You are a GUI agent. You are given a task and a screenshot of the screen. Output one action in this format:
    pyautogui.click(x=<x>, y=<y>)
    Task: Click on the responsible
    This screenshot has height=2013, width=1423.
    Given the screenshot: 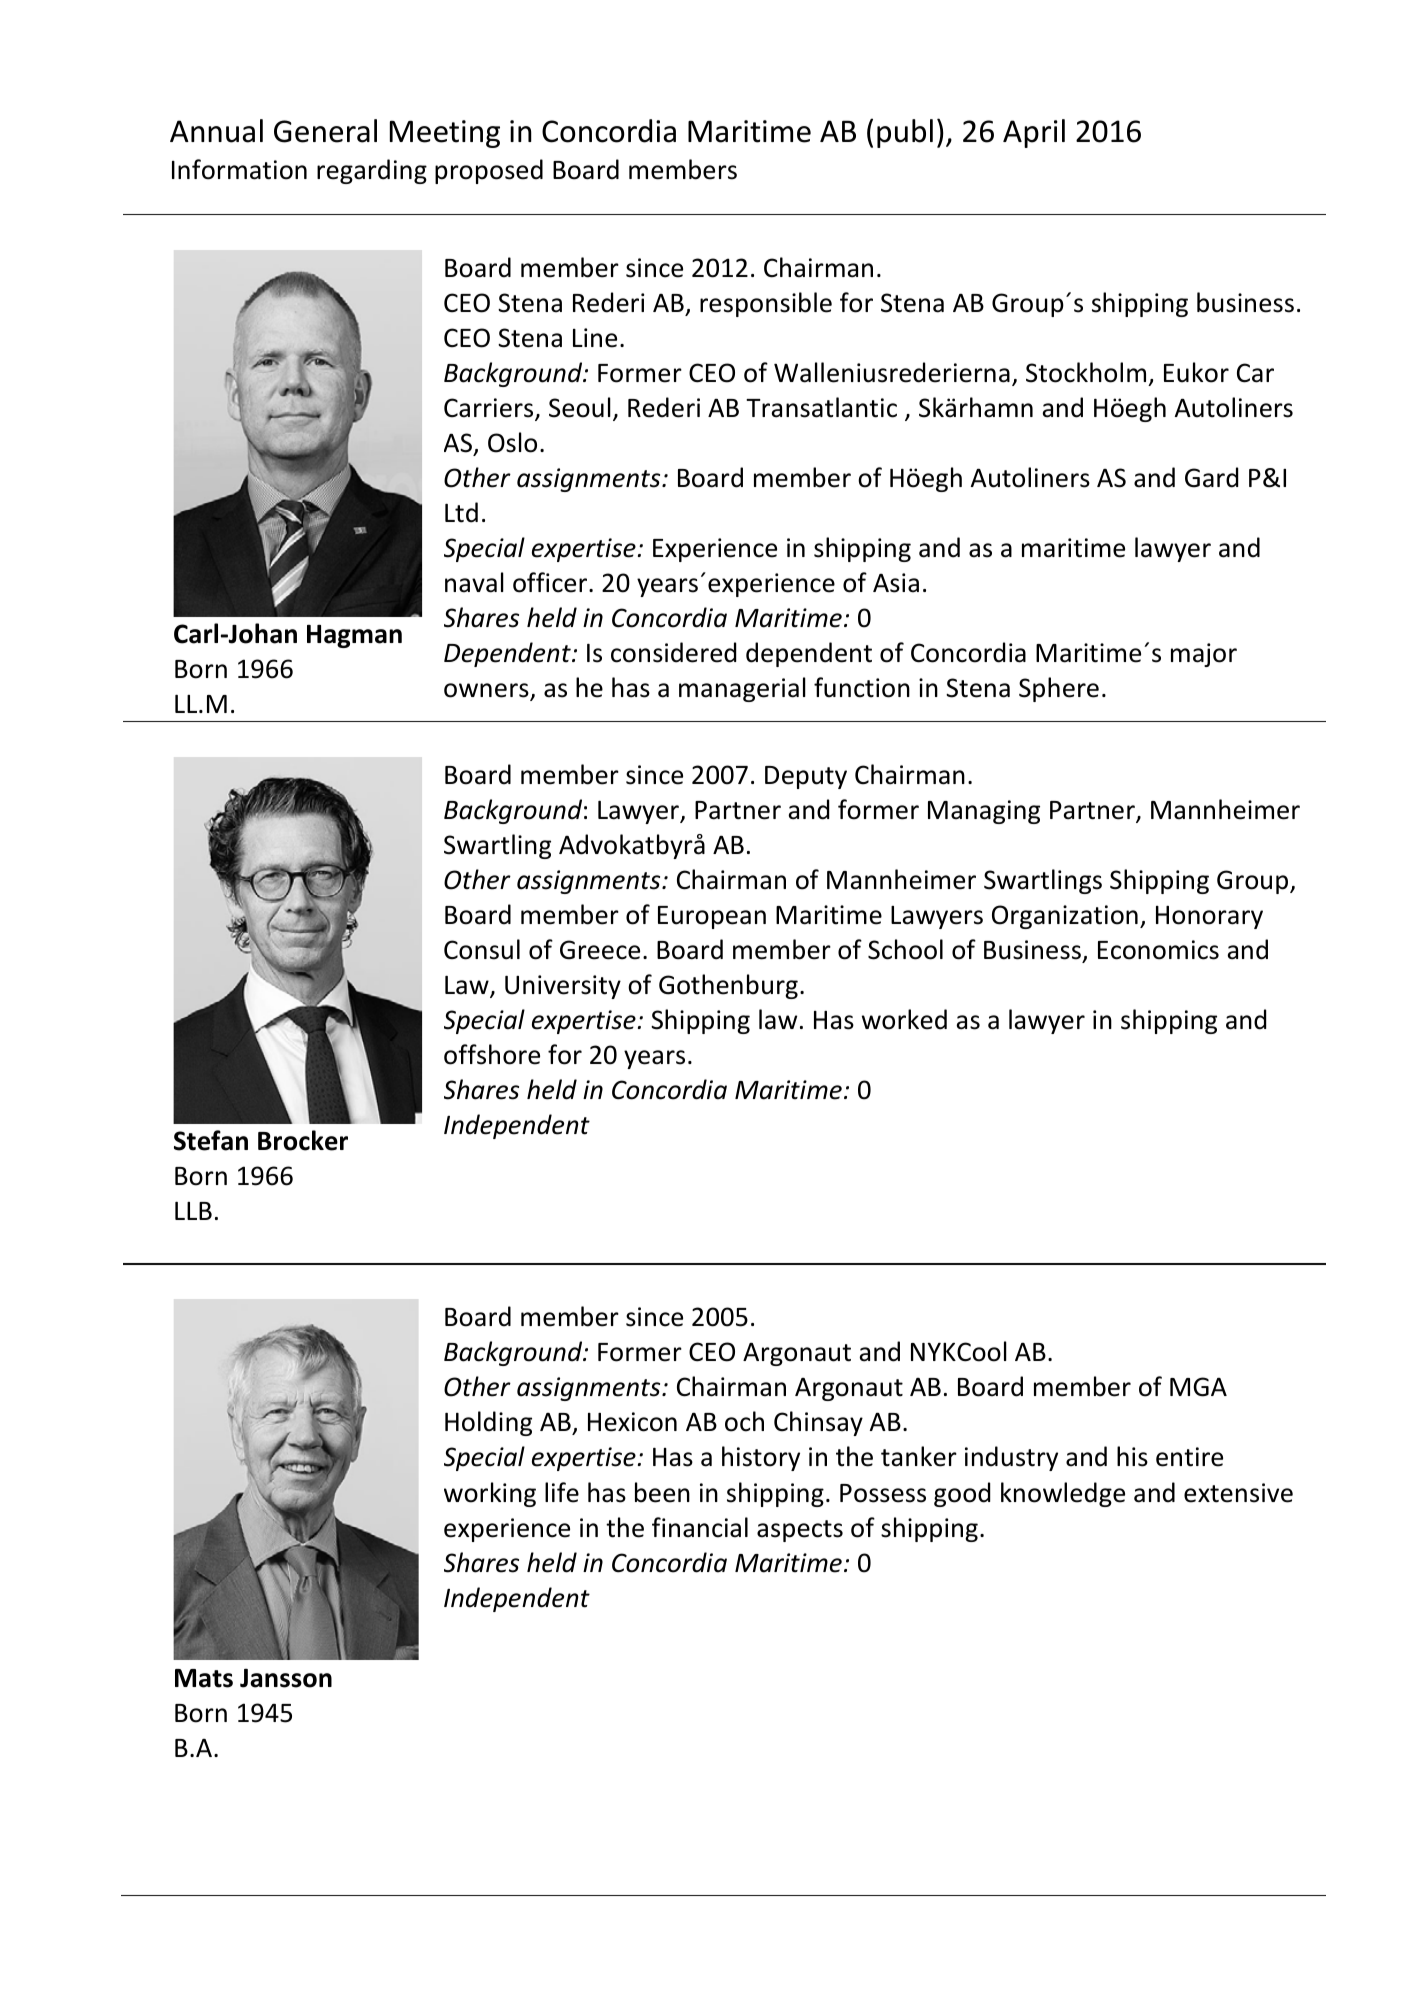 What is the action you would take?
    pyautogui.click(x=766, y=304)
